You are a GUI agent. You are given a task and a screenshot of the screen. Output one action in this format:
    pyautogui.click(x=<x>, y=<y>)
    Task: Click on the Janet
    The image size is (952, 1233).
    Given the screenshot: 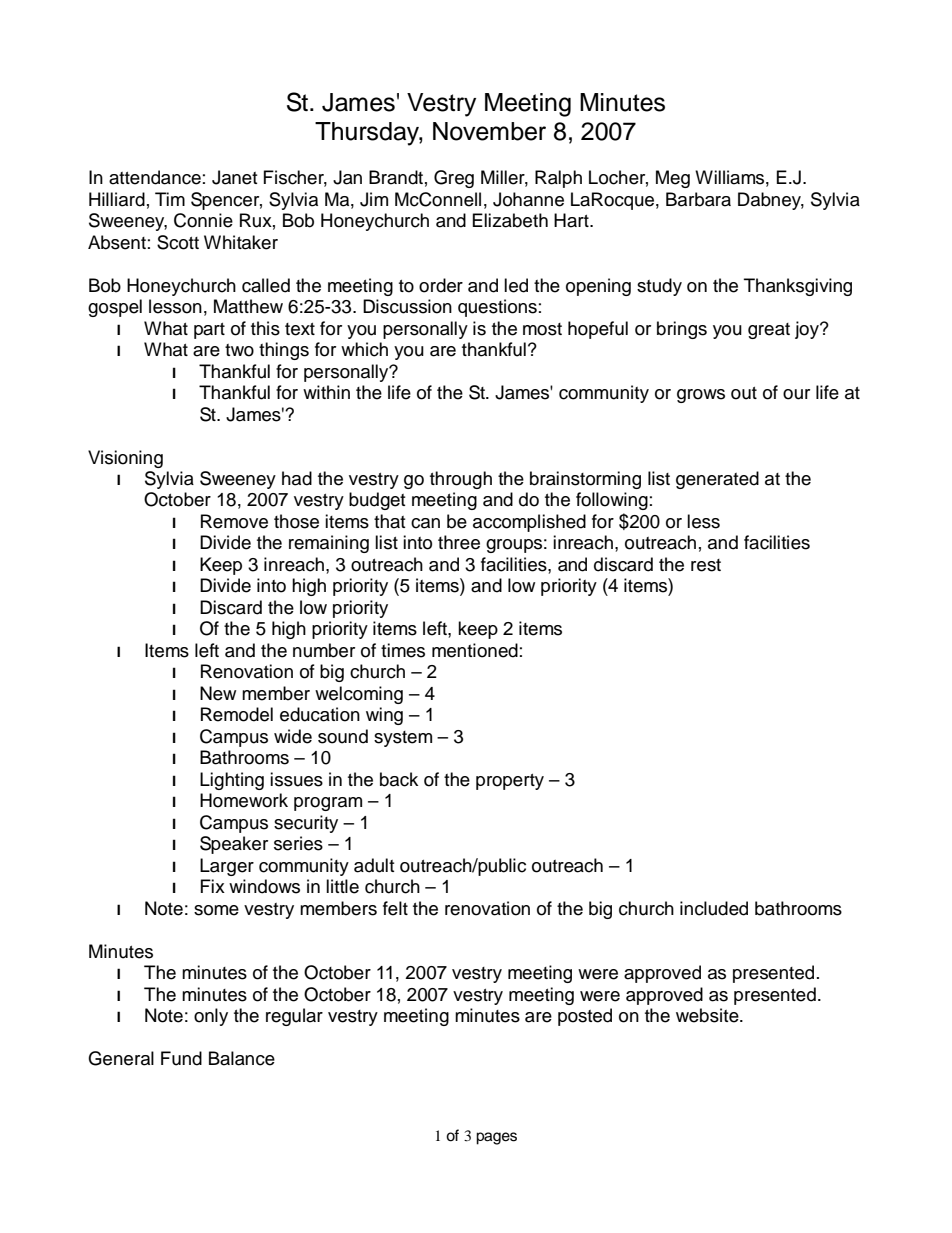 What is the action you would take?
    pyautogui.click(x=234, y=177)
